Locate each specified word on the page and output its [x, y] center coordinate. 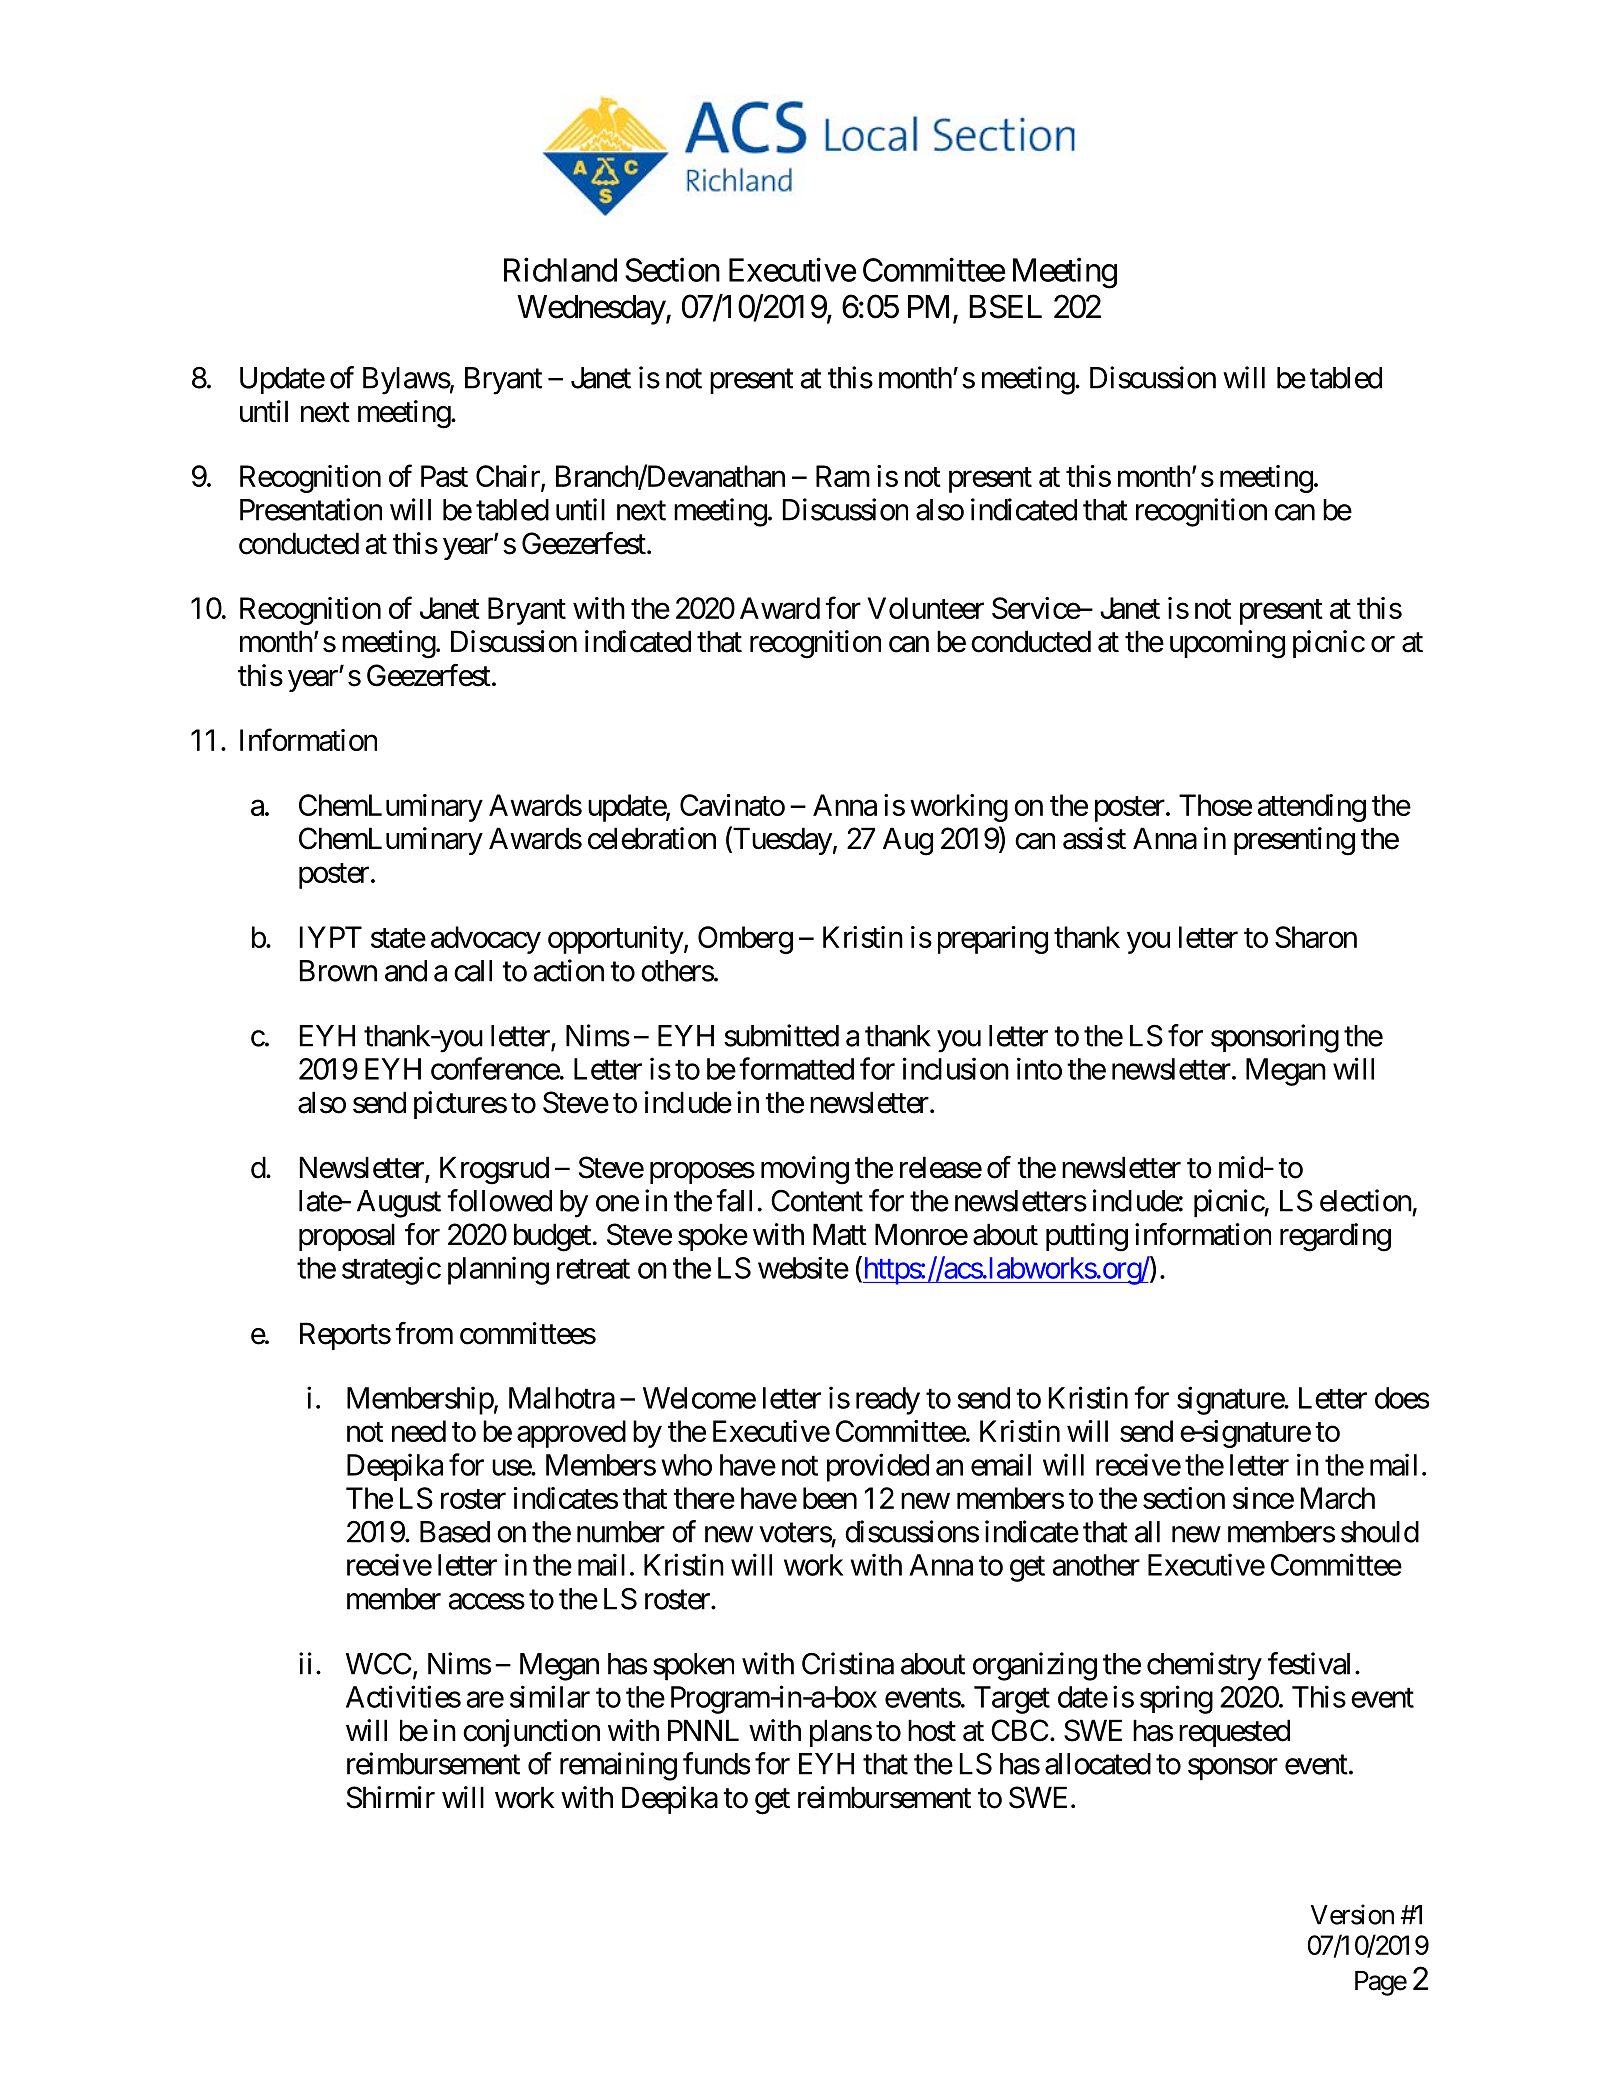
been [830, 1498]
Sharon [1316, 937]
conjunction [531, 1733]
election [1366, 1200]
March [1338, 1498]
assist [1094, 838]
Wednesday [592, 310]
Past [444, 476]
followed [499, 1200]
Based [455, 1532]
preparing [993, 940]
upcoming [1227, 644]
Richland [560, 269]
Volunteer [925, 608]
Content [817, 1200]
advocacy [486, 940]
